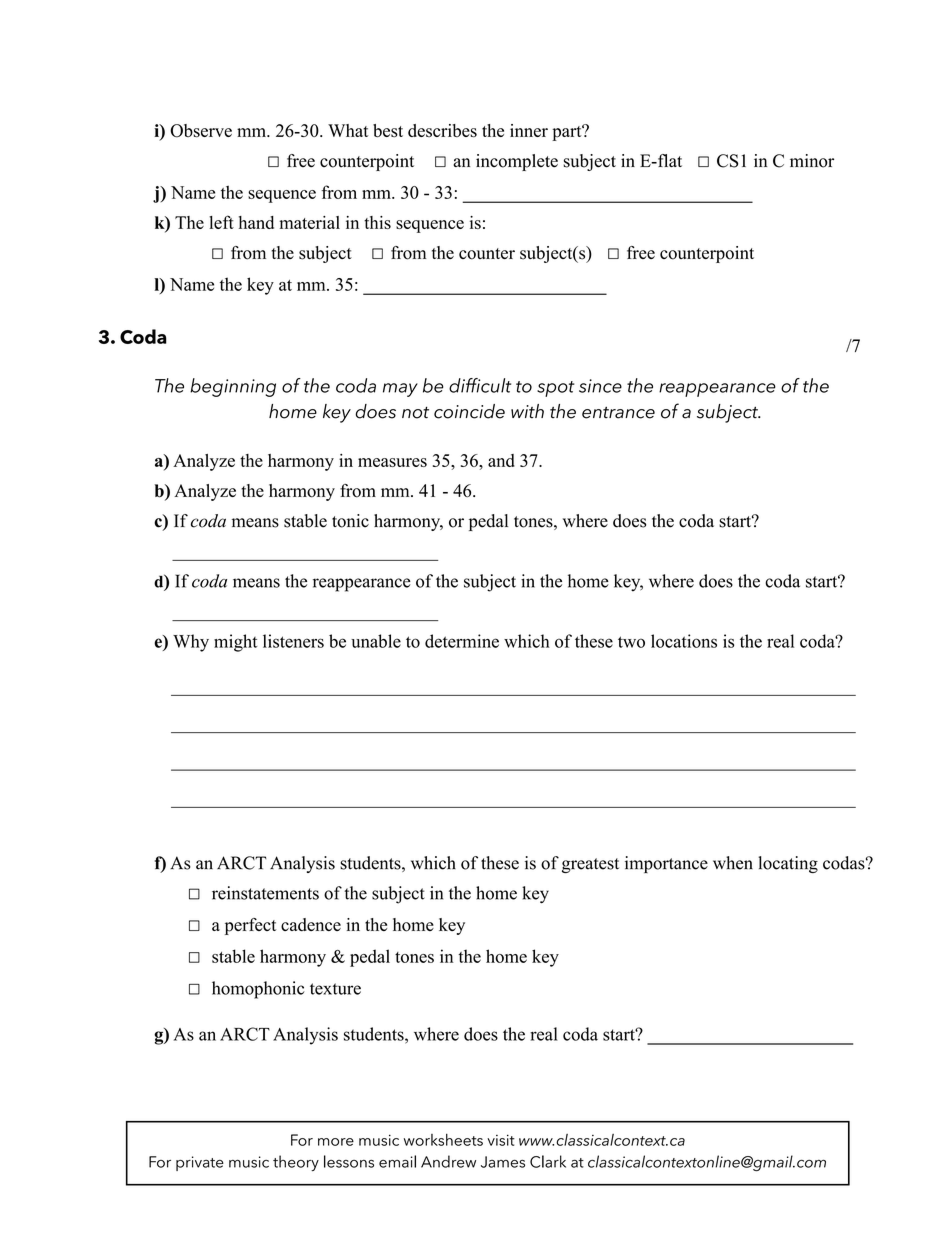 The height and width of the screenshot is (1233, 952). Describe the element at coordinates (256, 222) in the screenshot. I see `hand` at that location.
